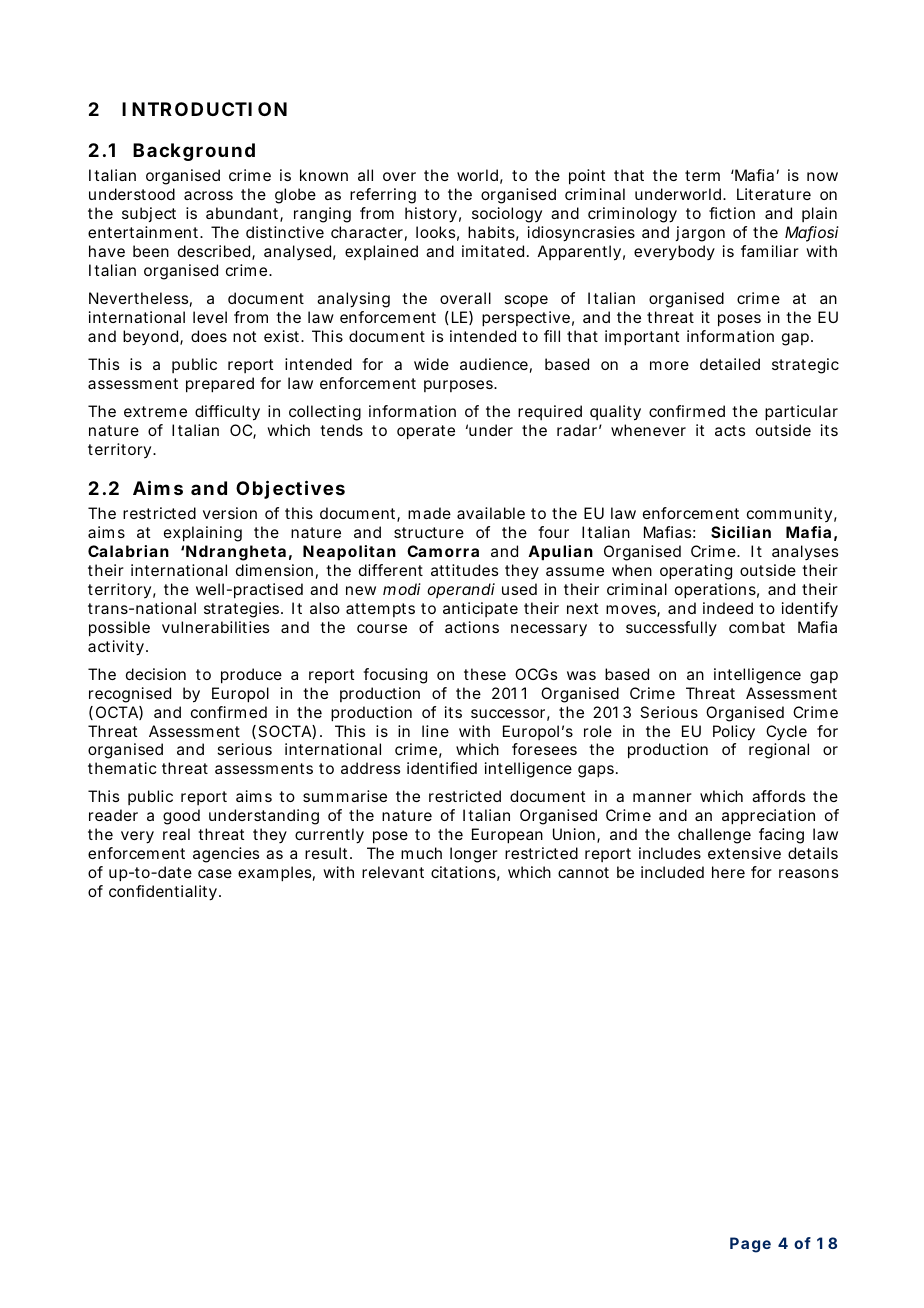 The height and width of the image is (1308, 924). What do you see at coordinates (757, 627) in the image?
I see `combat` at bounding box center [757, 627].
